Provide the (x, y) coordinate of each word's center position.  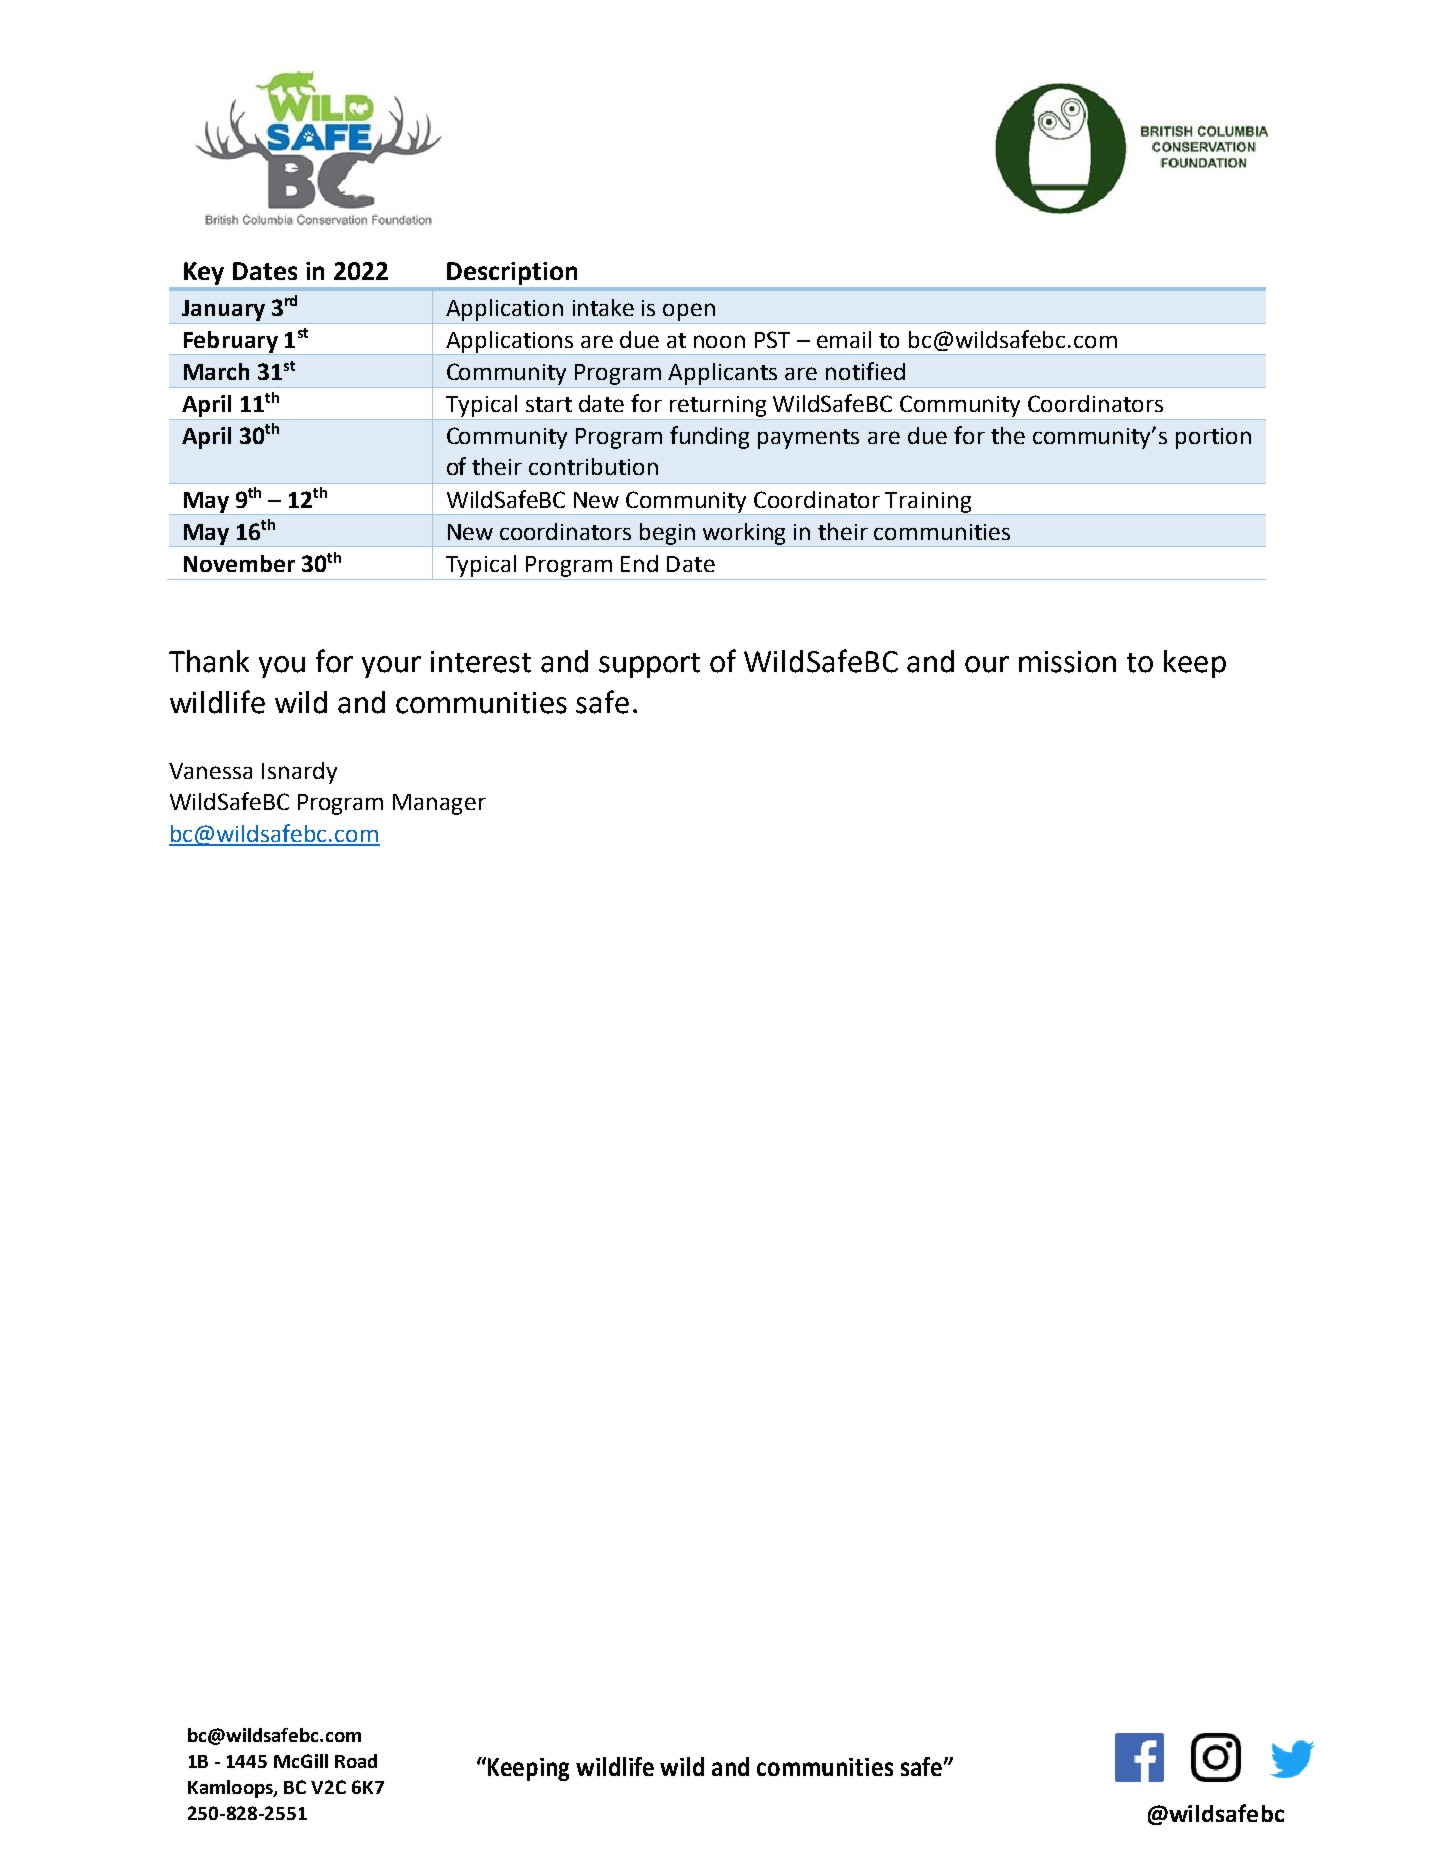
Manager (439, 804)
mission (1067, 662)
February (230, 343)
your (391, 667)
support (649, 665)
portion (1213, 438)
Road (356, 1761)
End (639, 563)
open (689, 312)
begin (668, 535)
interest (481, 662)
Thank (209, 661)
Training (929, 503)
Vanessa (210, 771)
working (745, 535)
